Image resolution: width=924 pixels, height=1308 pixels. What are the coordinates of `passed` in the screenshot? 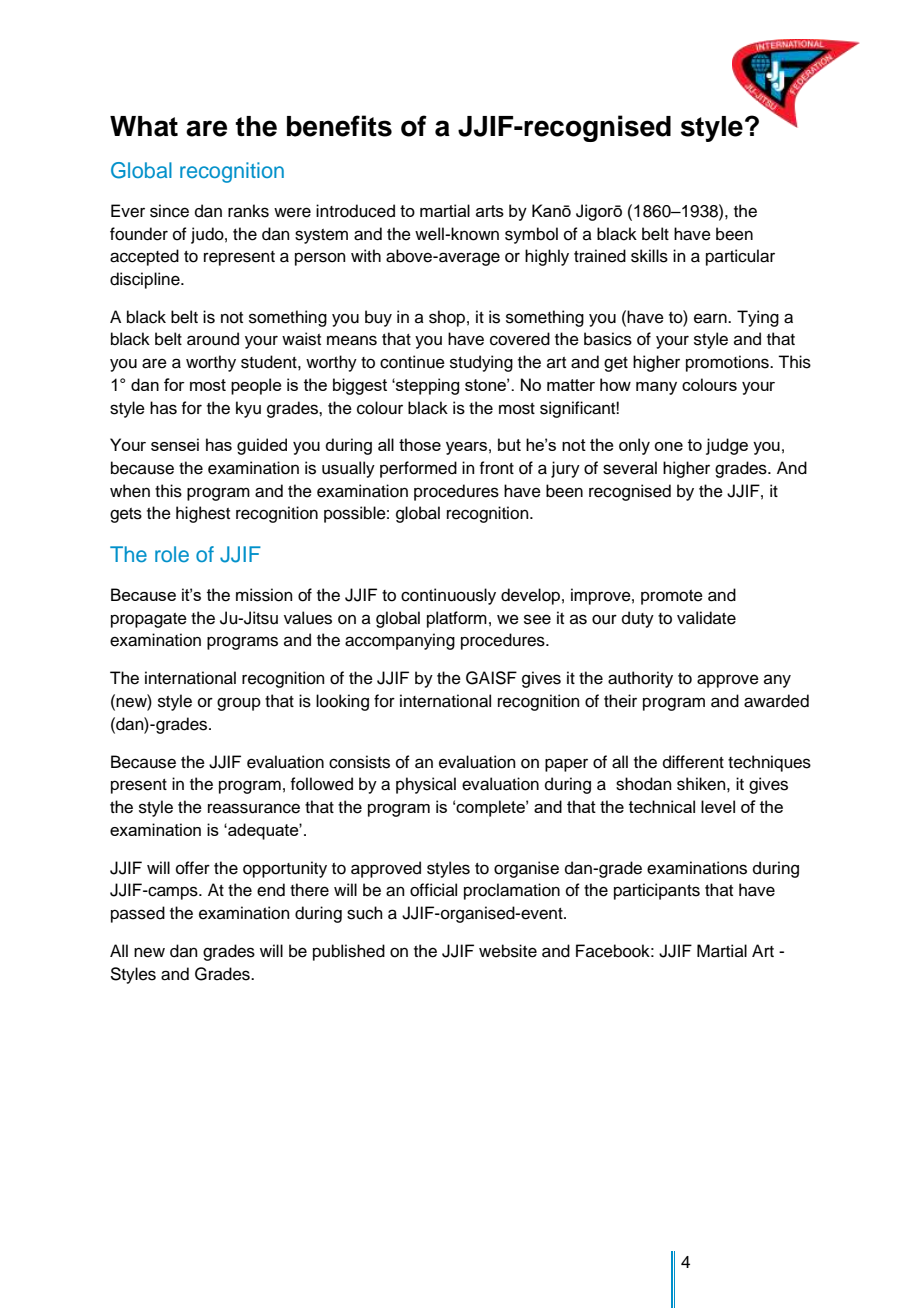 It's located at (138, 914).
